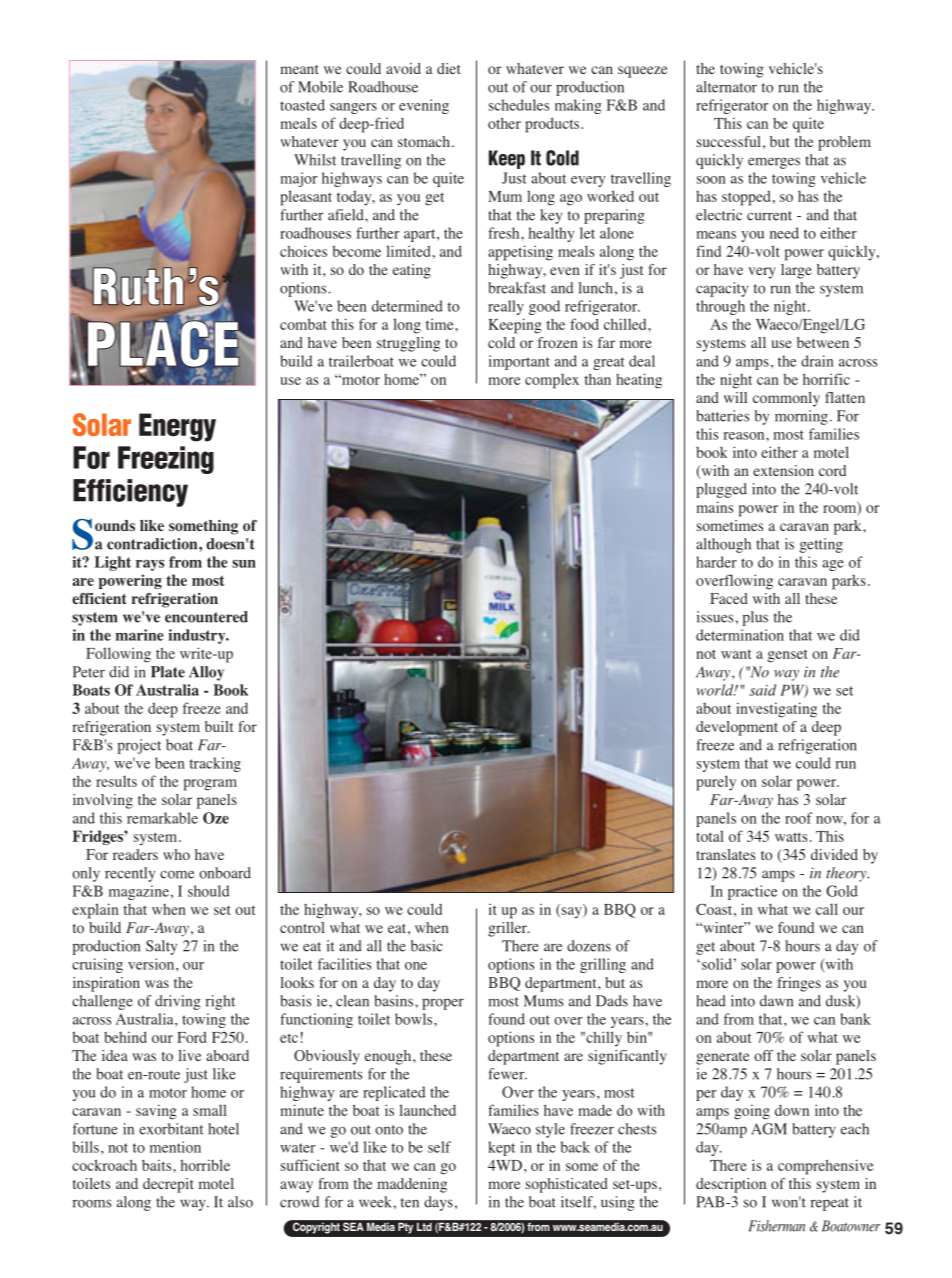 The image size is (952, 1278). Describe the element at coordinates (726, 87) in the screenshot. I see `alternator` at that location.
